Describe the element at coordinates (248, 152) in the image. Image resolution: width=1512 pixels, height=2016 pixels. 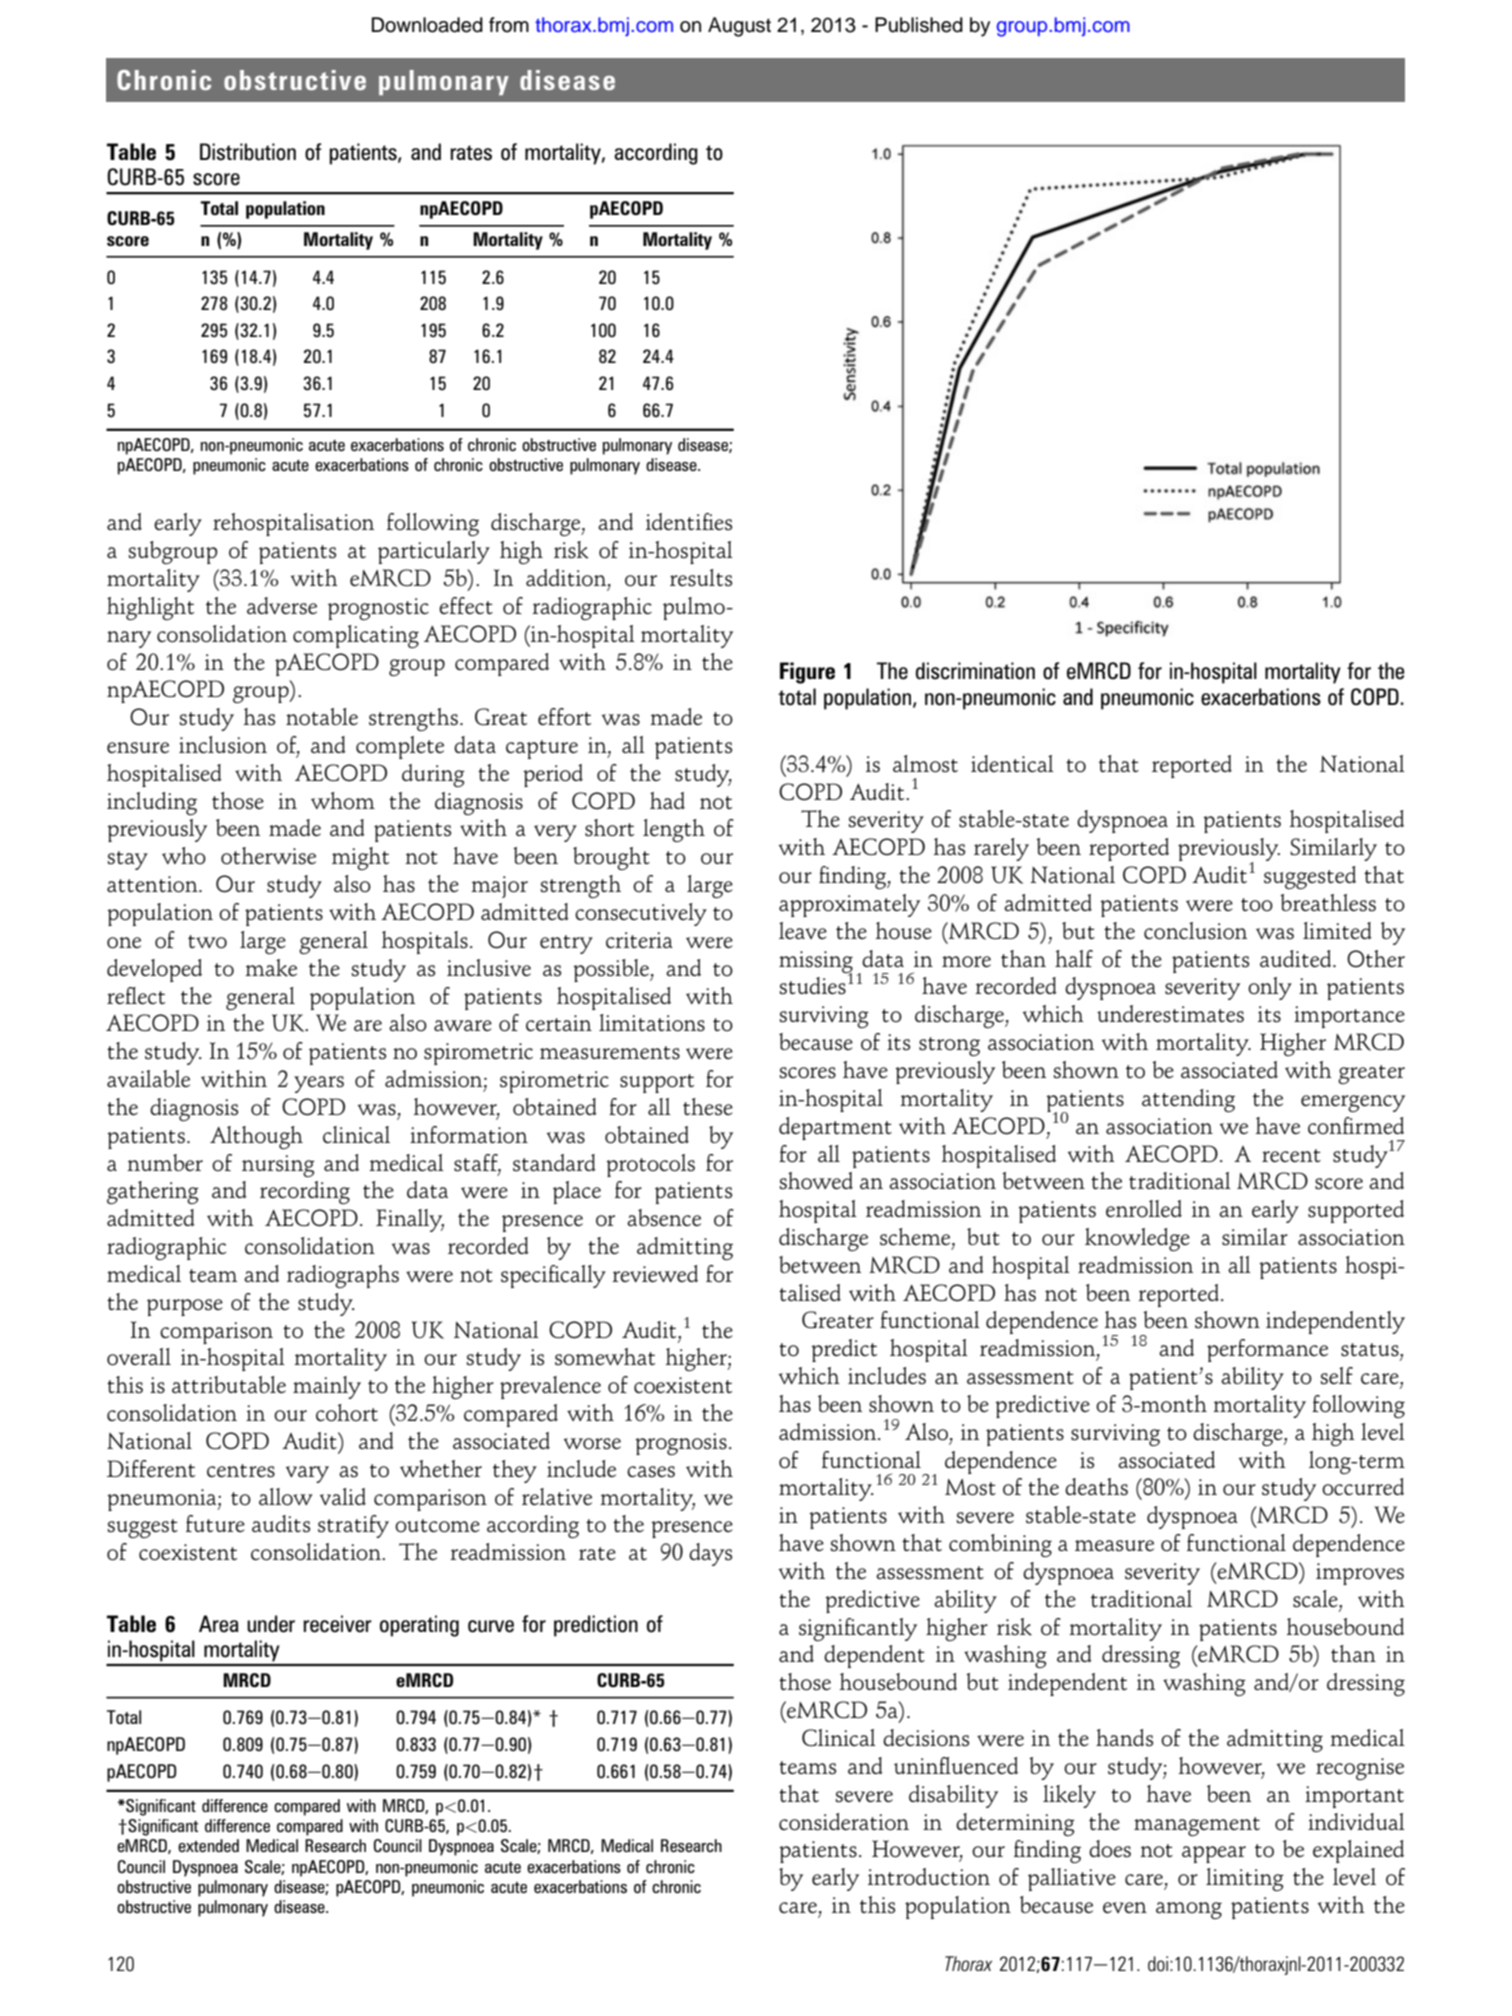
I see `Distribution` at that location.
